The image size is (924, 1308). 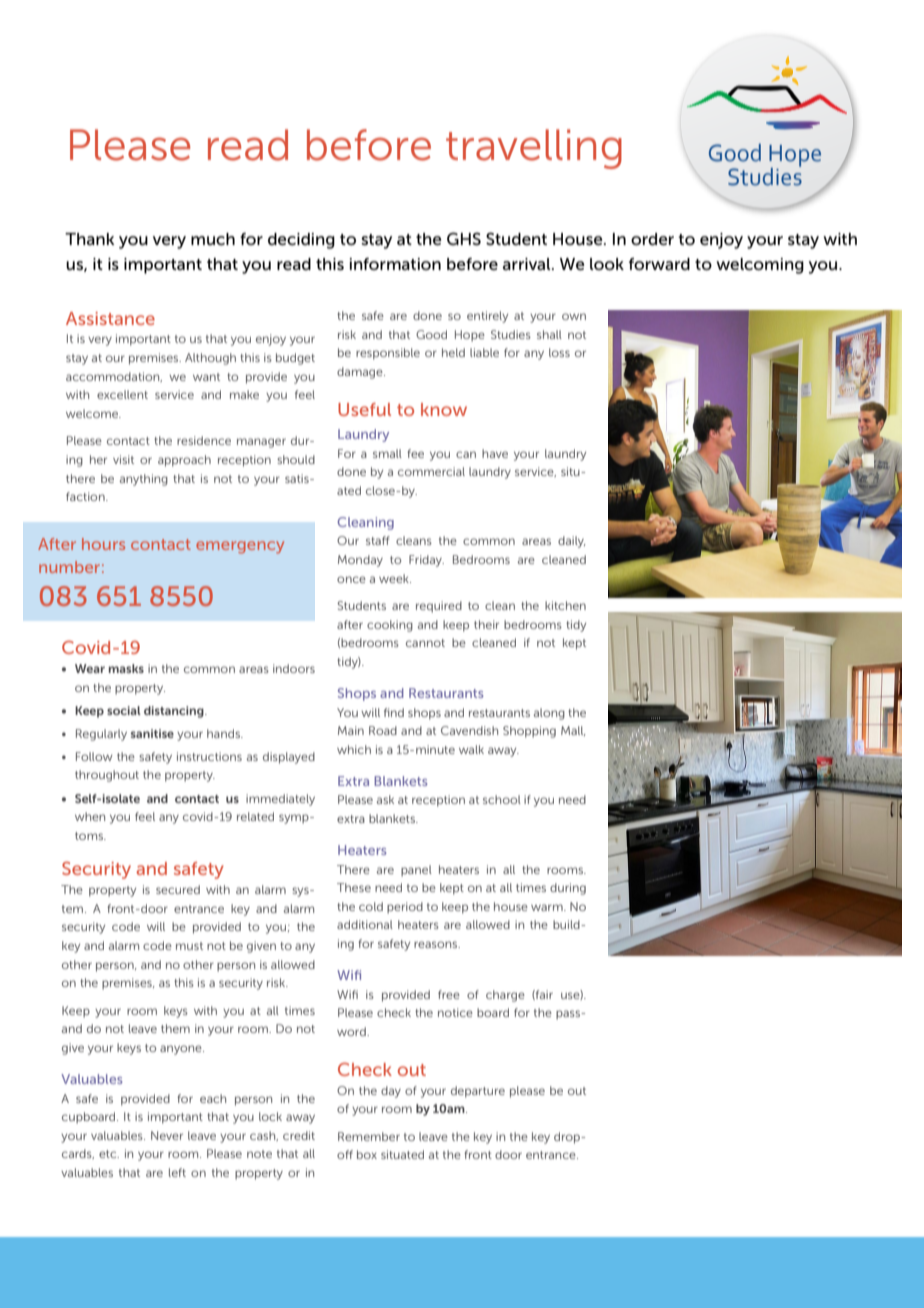 What do you see at coordinates (369, 1136) in the page?
I see `Remember` at bounding box center [369, 1136].
